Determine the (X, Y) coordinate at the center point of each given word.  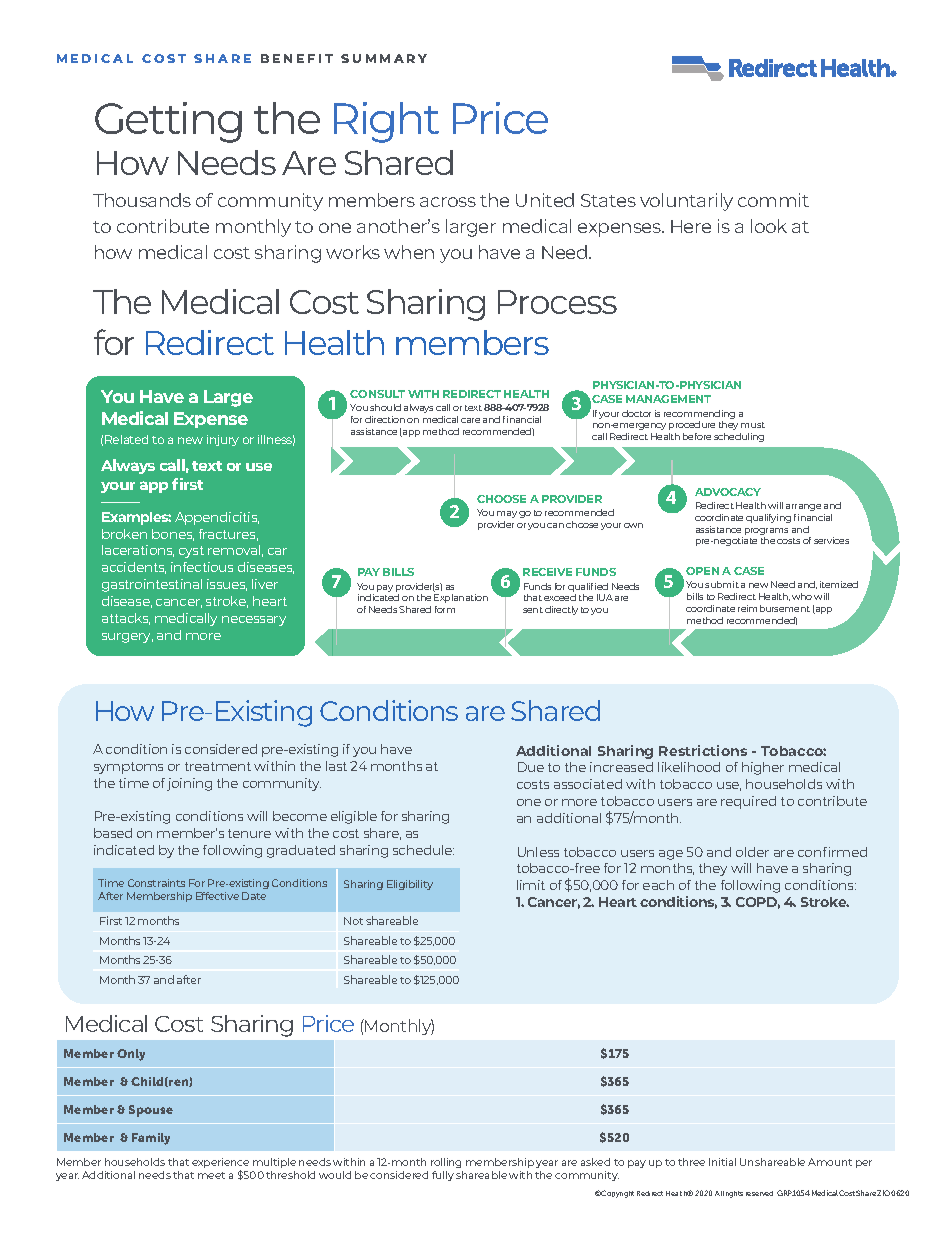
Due (531, 767)
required (748, 802)
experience (220, 1164)
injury (223, 440)
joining (189, 784)
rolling (446, 1163)
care (470, 420)
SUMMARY (384, 58)
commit (773, 200)
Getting (168, 122)
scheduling (739, 437)
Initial (722, 1162)
